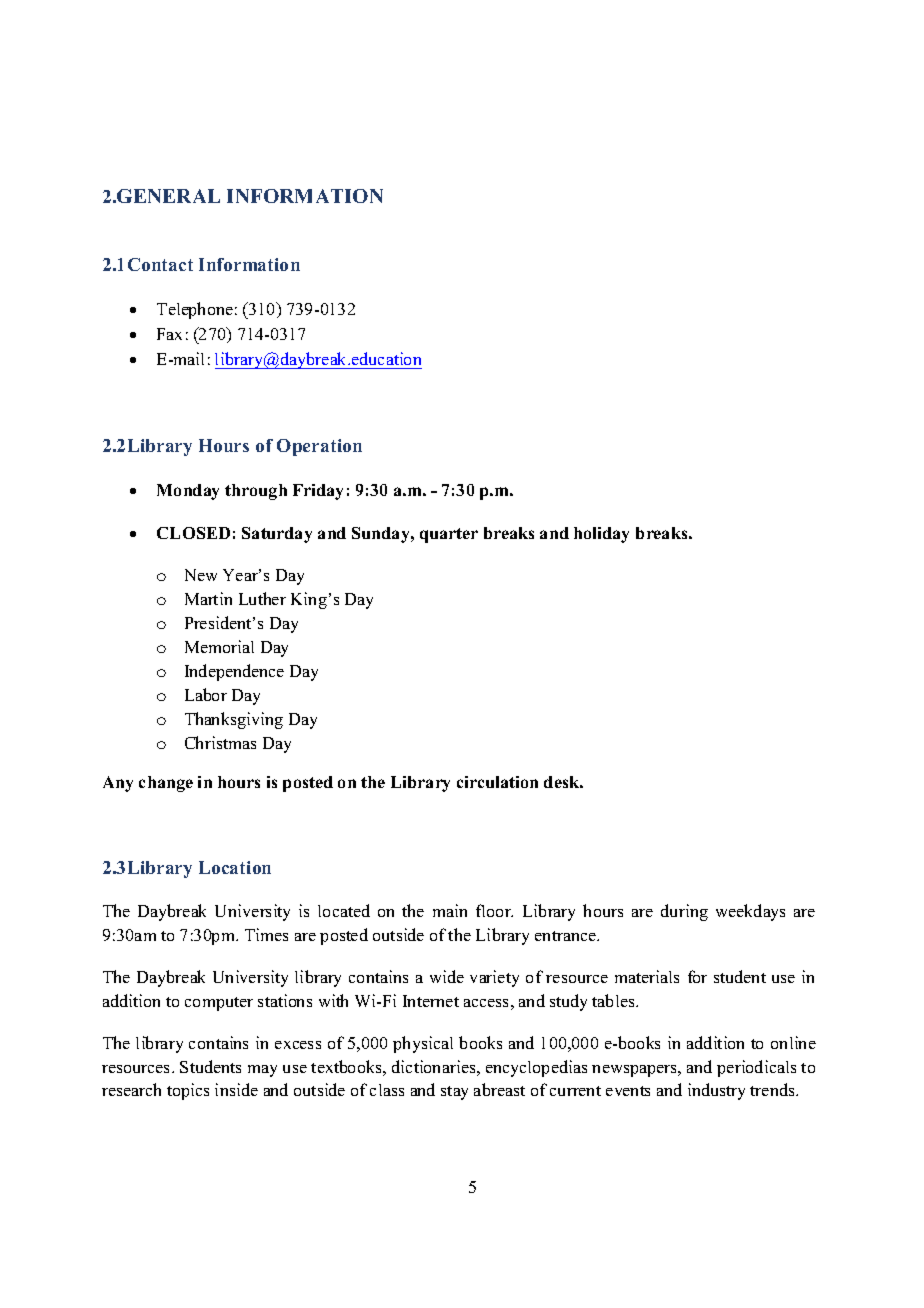 Image resolution: width=924 pixels, height=1308 pixels. I want to click on main, so click(450, 910).
